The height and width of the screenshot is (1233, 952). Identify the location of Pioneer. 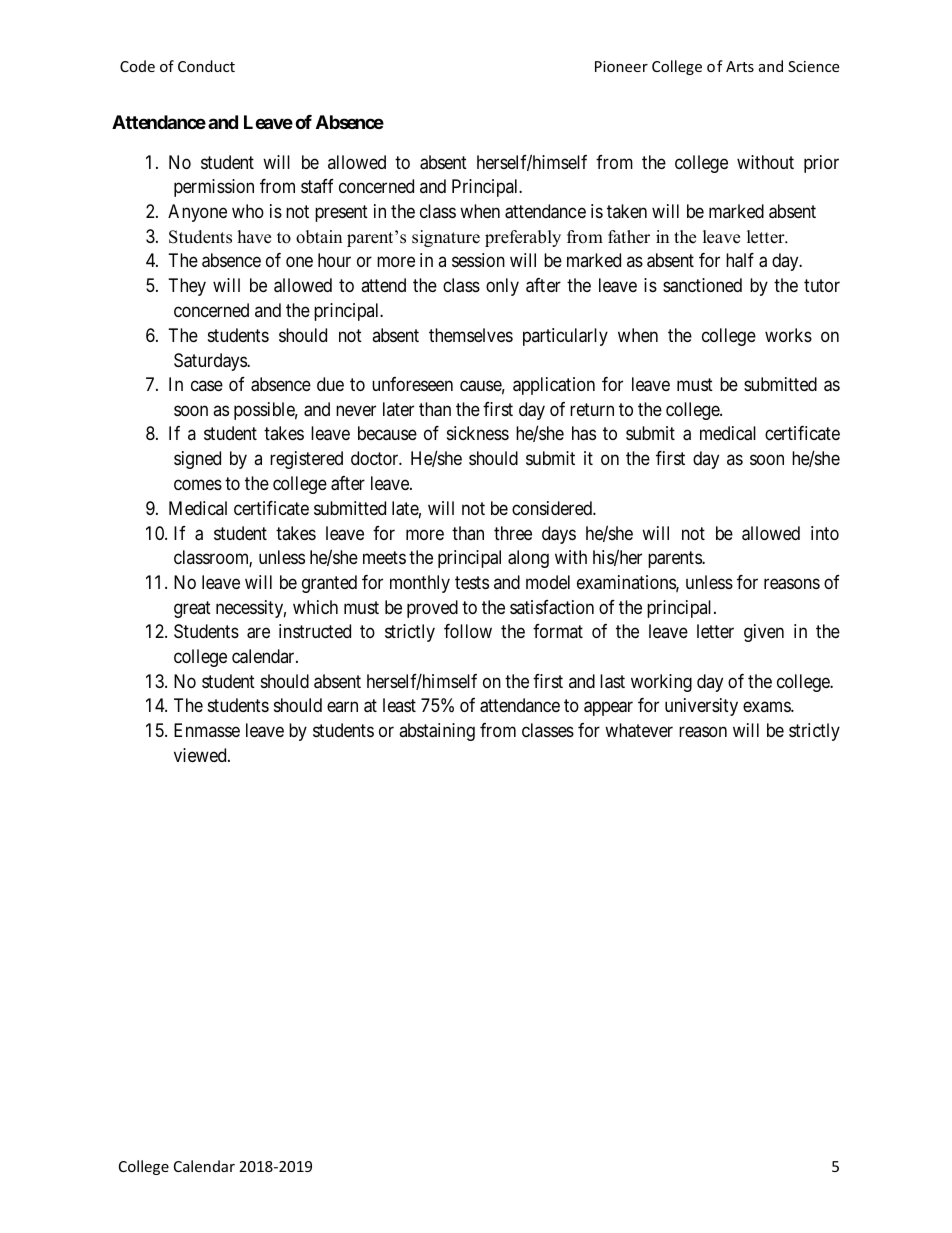
(621, 66).
